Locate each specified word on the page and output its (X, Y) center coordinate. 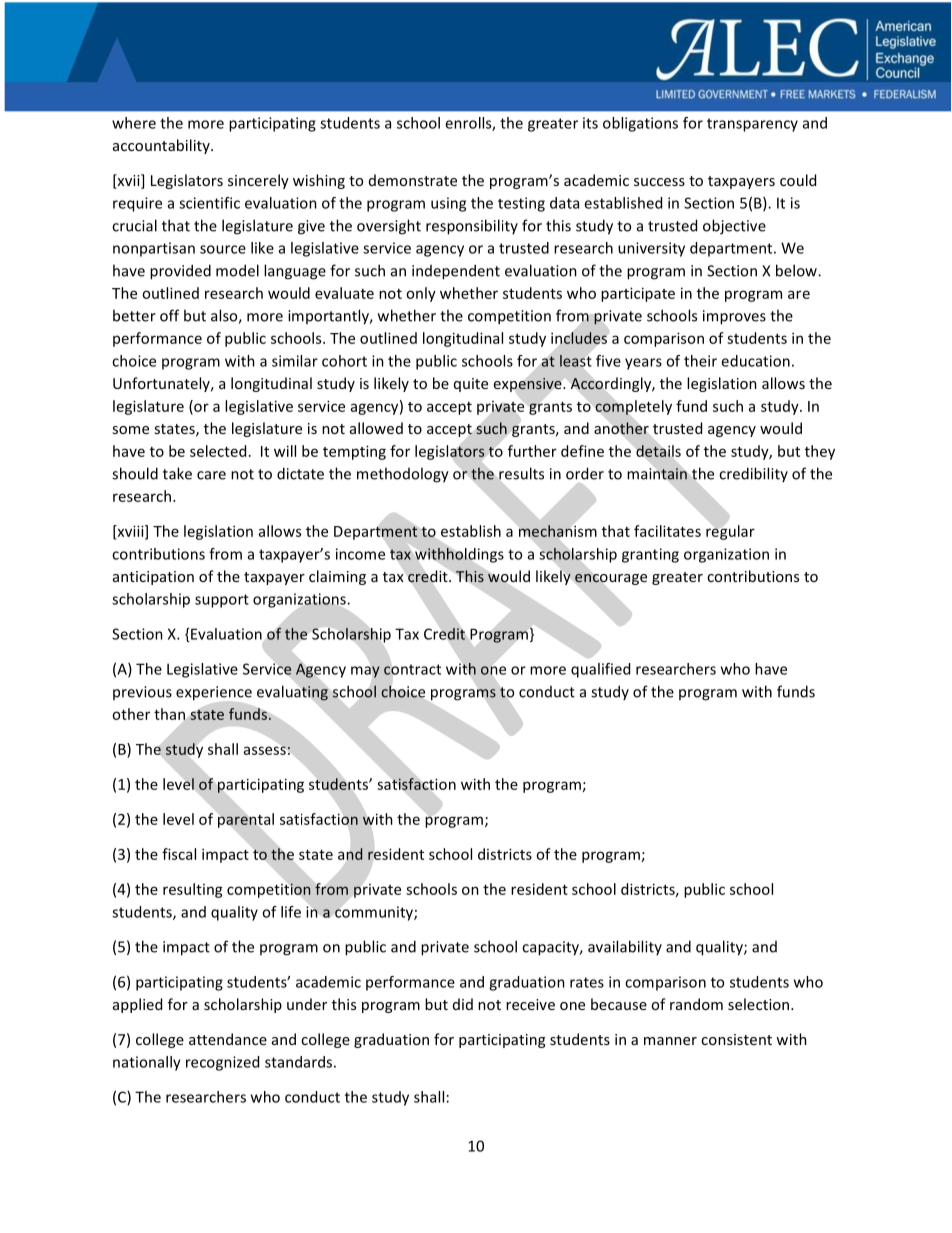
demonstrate (413, 180)
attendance (228, 1039)
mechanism (557, 531)
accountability (162, 146)
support (222, 601)
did (463, 1004)
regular (730, 532)
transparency (752, 125)
